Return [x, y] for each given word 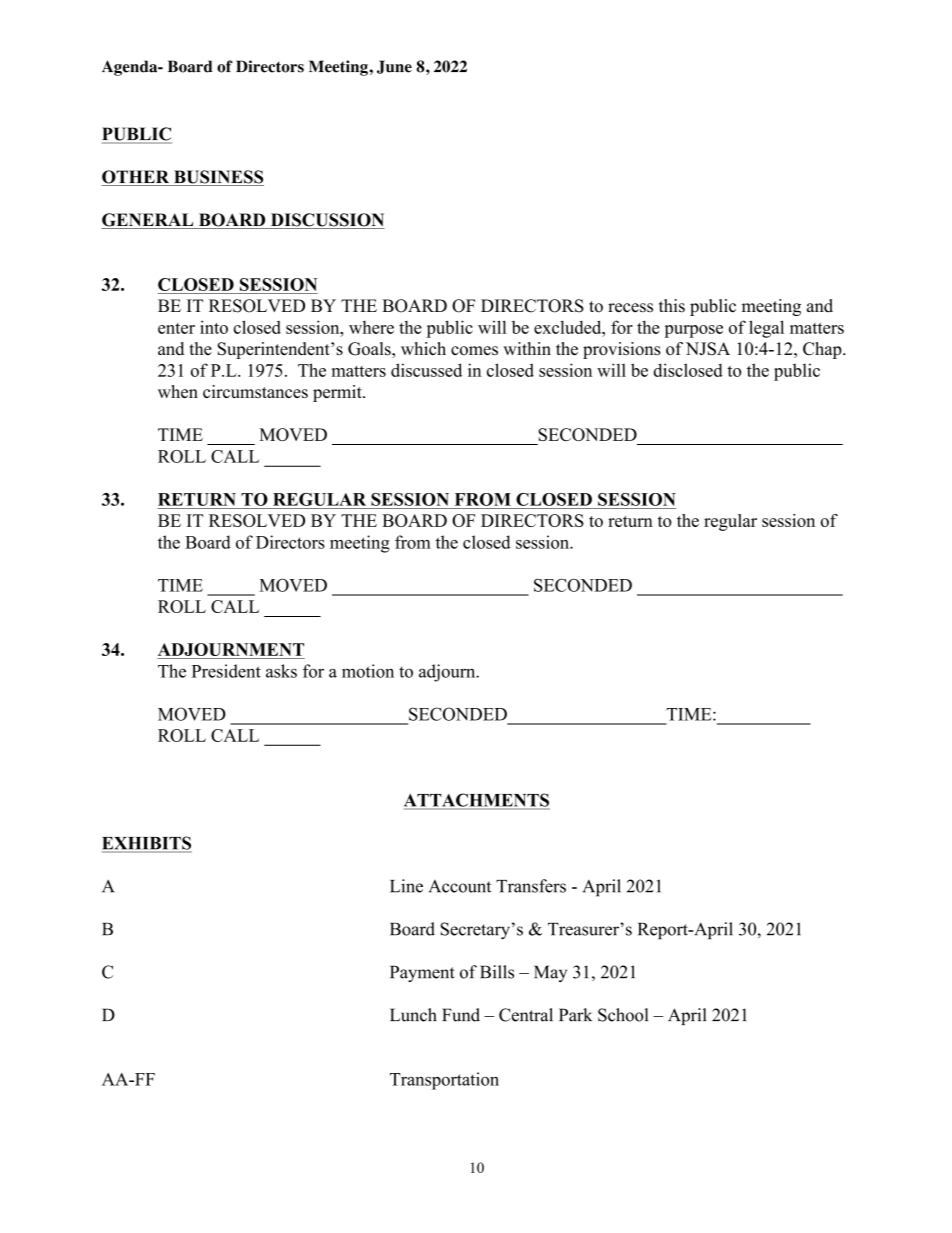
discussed [426, 370]
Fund [461, 1015]
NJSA [708, 349]
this [672, 306]
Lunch [413, 1015]
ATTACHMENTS [477, 801]
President [226, 671]
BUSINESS [218, 178]
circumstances [255, 391]
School [623, 1015]
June [394, 67]
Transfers [531, 886]
